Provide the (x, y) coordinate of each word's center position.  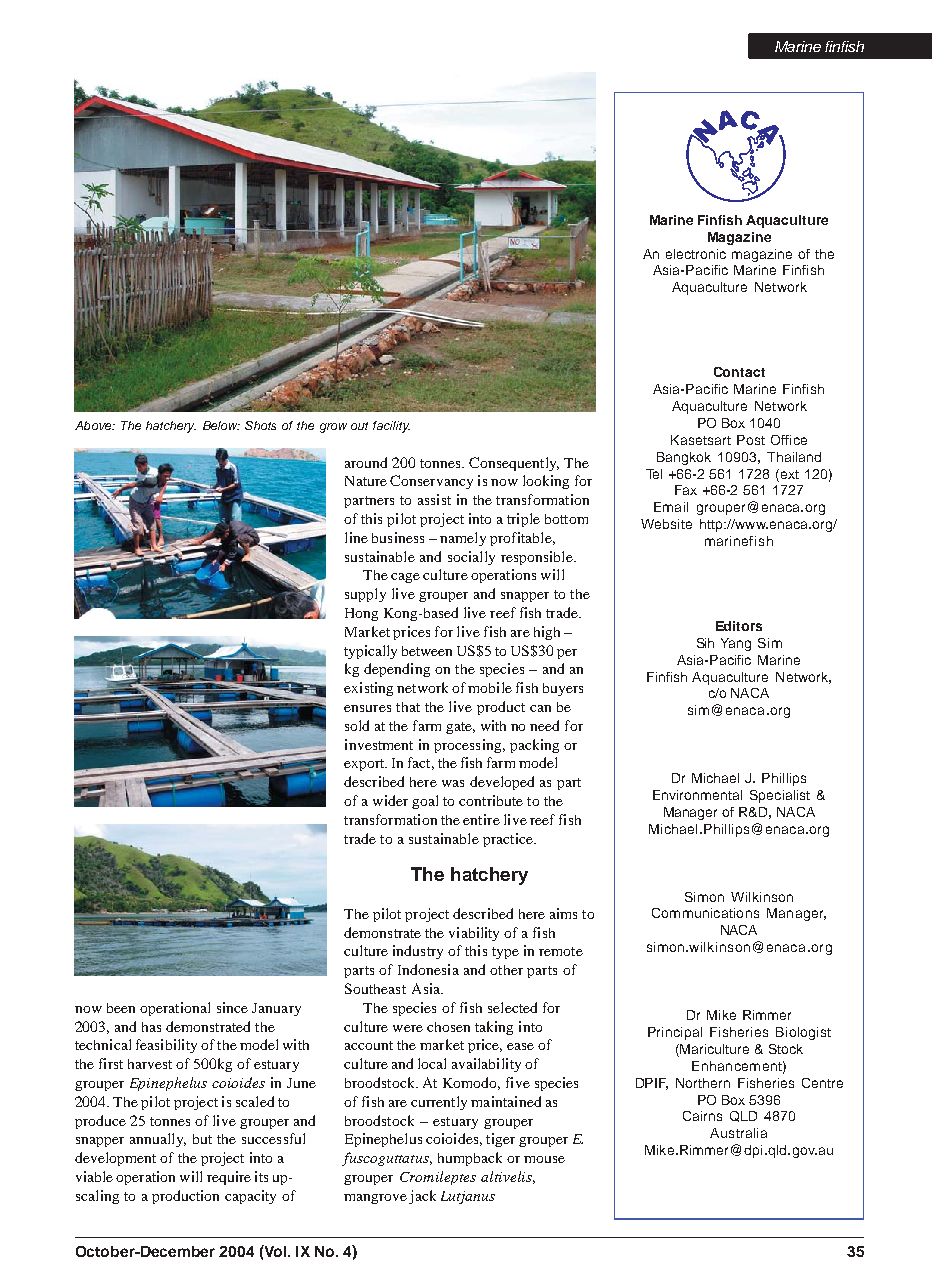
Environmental (697, 795)
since (232, 1007)
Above (94, 425)
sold (357, 725)
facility (391, 427)
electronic (696, 254)
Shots (260, 425)
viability (474, 934)
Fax (686, 490)
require (229, 1178)
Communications (705, 913)
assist (434, 499)
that (408, 707)
